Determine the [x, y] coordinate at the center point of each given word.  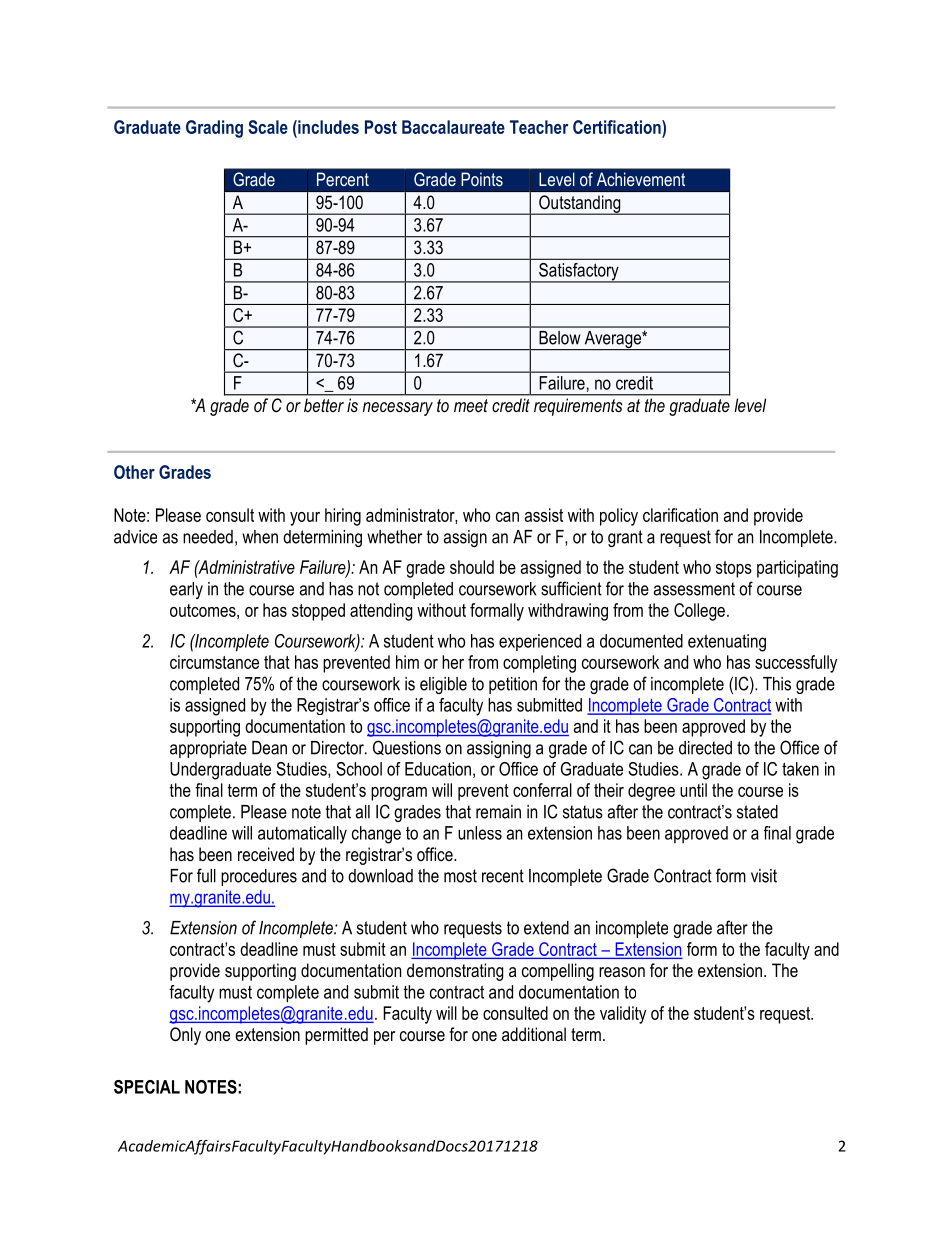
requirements [578, 407]
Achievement [641, 179]
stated [757, 812]
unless [480, 833]
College [699, 612]
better [324, 405]
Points [482, 179]
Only [185, 1036]
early [186, 590]
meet [471, 405]
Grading [214, 129]
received [266, 854]
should [472, 567]
